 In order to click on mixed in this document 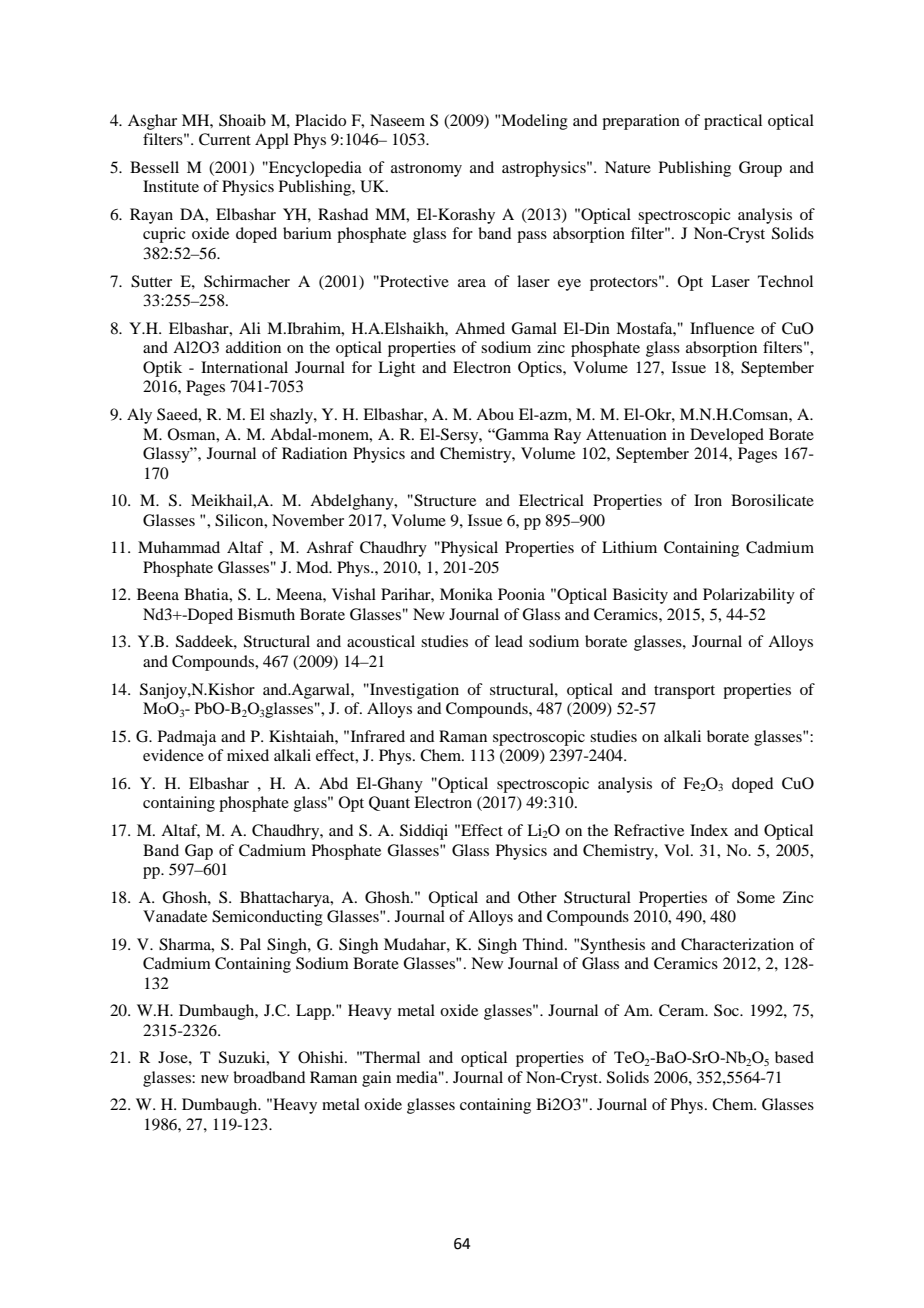, I will do `click(248, 755)`.
